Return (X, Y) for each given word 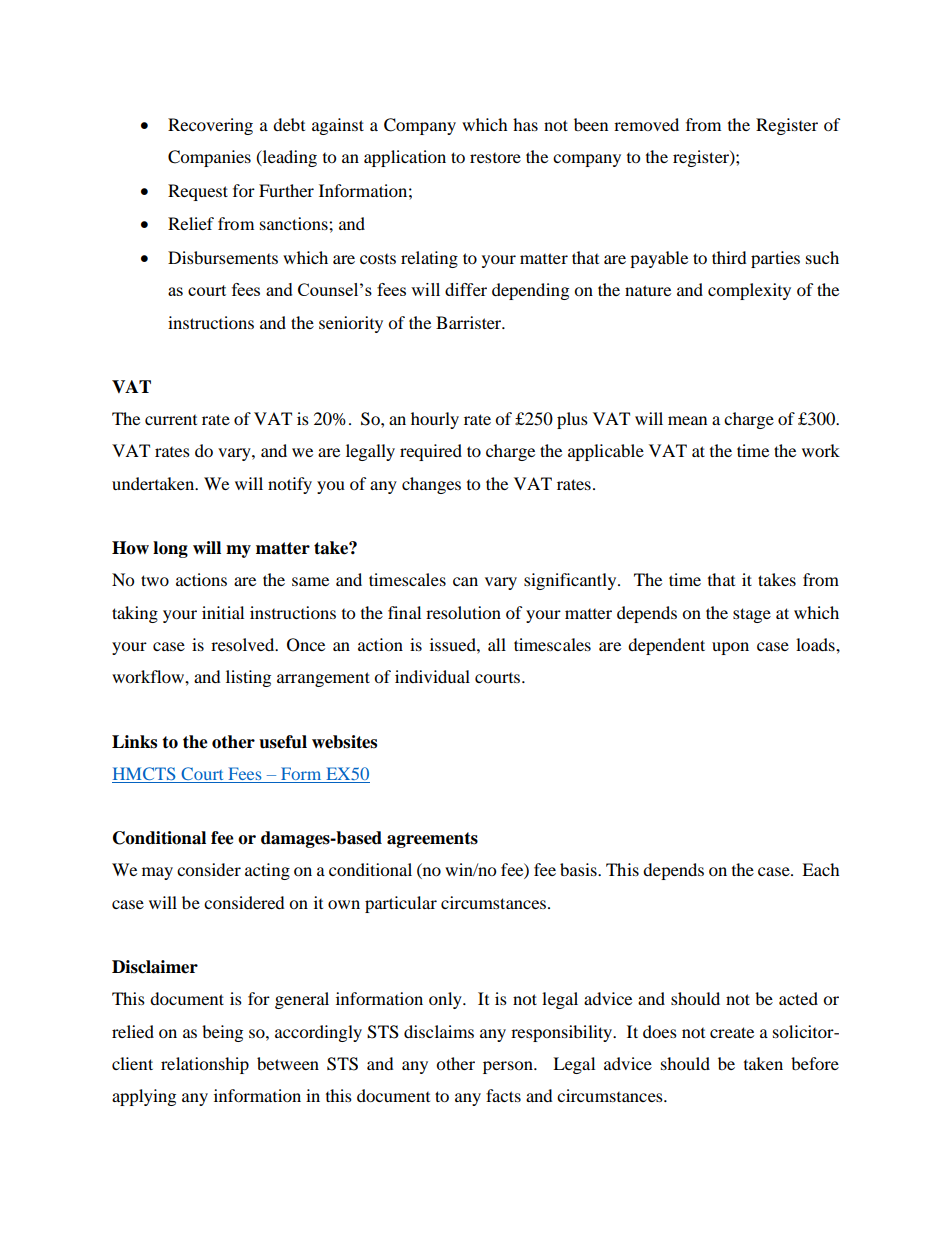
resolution (463, 612)
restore (495, 158)
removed (646, 124)
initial (223, 612)
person (509, 1067)
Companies (209, 158)
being (222, 1033)
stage (752, 615)
